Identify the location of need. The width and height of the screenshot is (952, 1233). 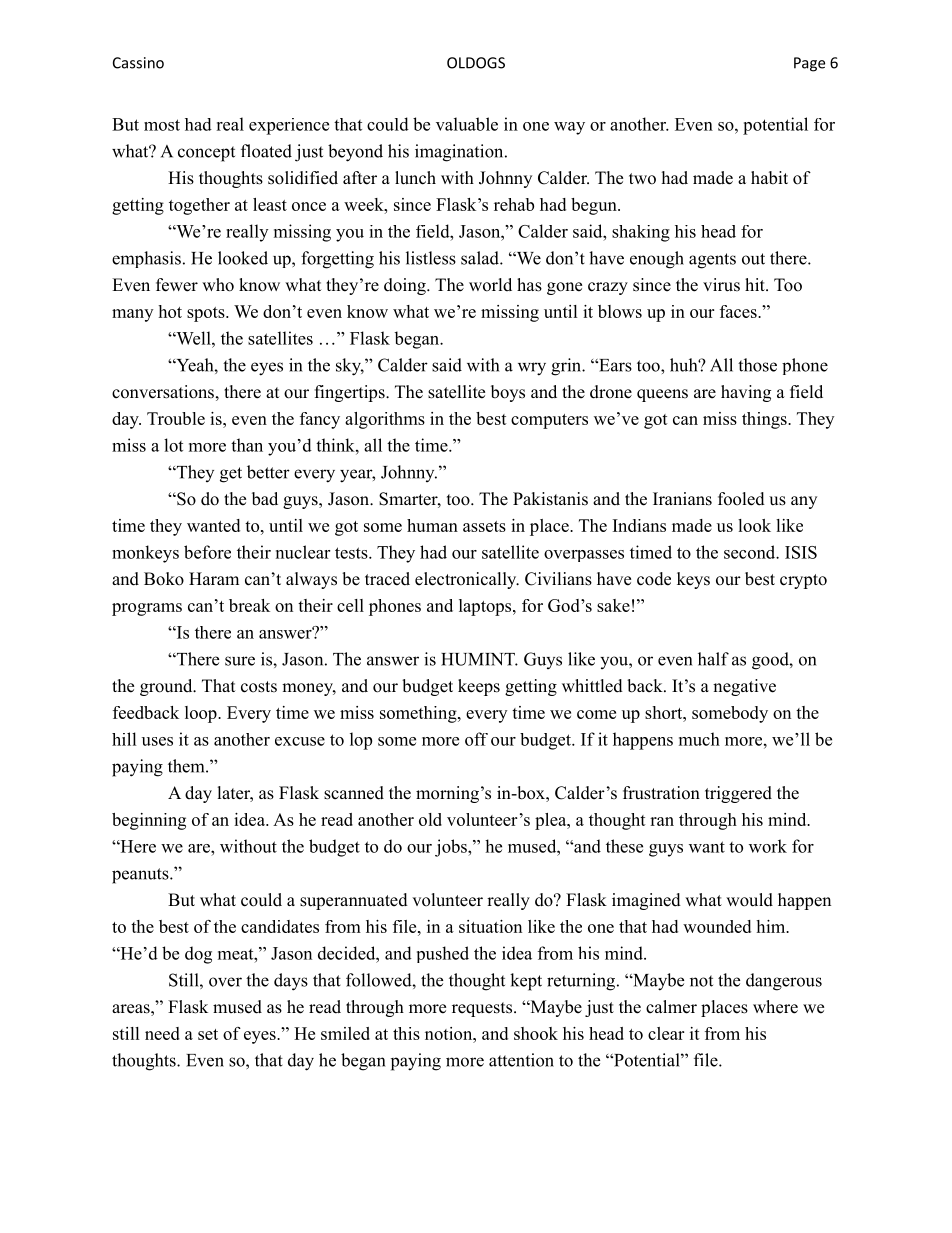
(162, 1033).
